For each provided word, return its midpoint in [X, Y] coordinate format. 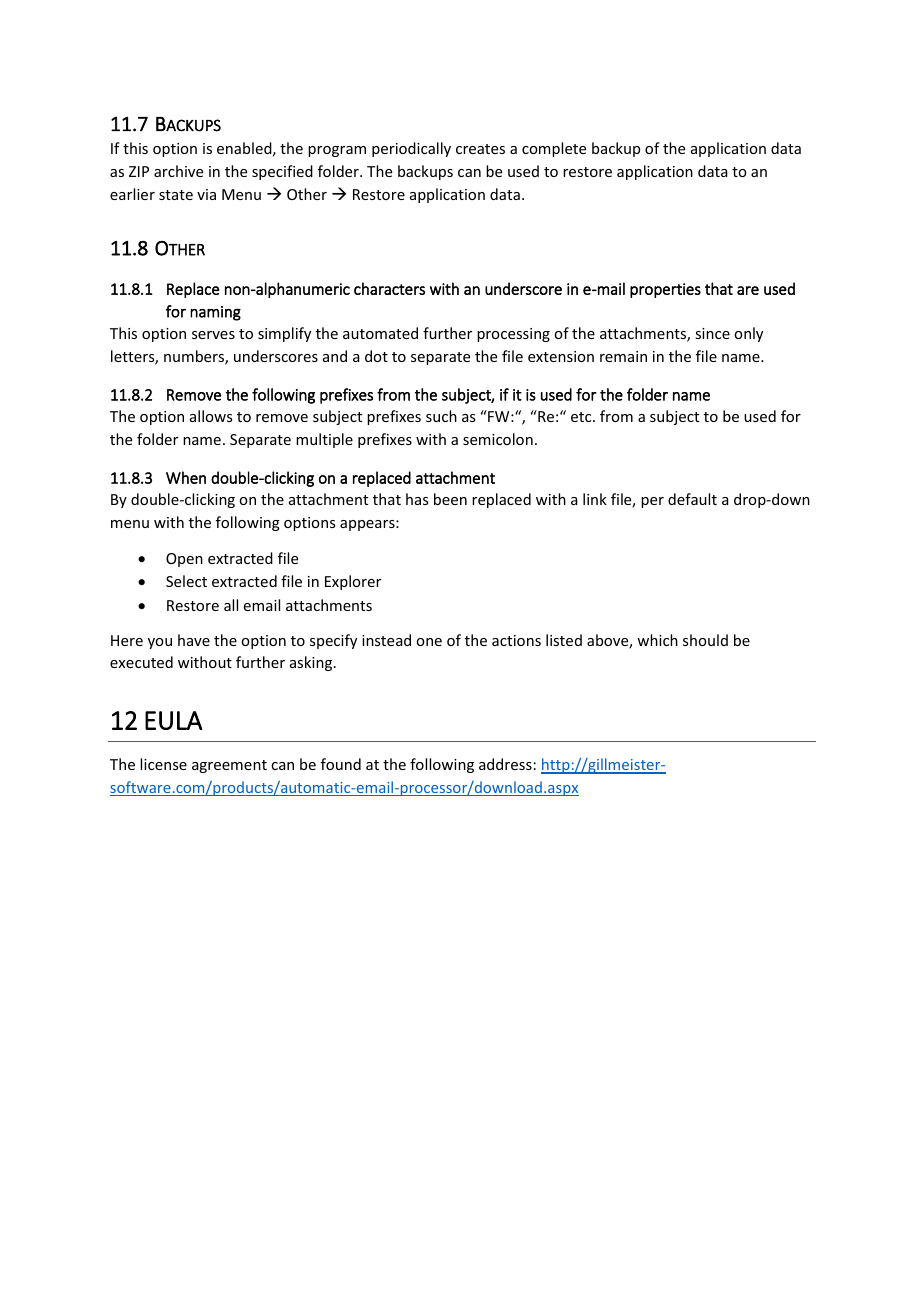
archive [178, 171]
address [505, 764]
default [692, 499]
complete [554, 149]
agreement [229, 766]
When [186, 477]
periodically [411, 149]
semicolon [498, 439]
